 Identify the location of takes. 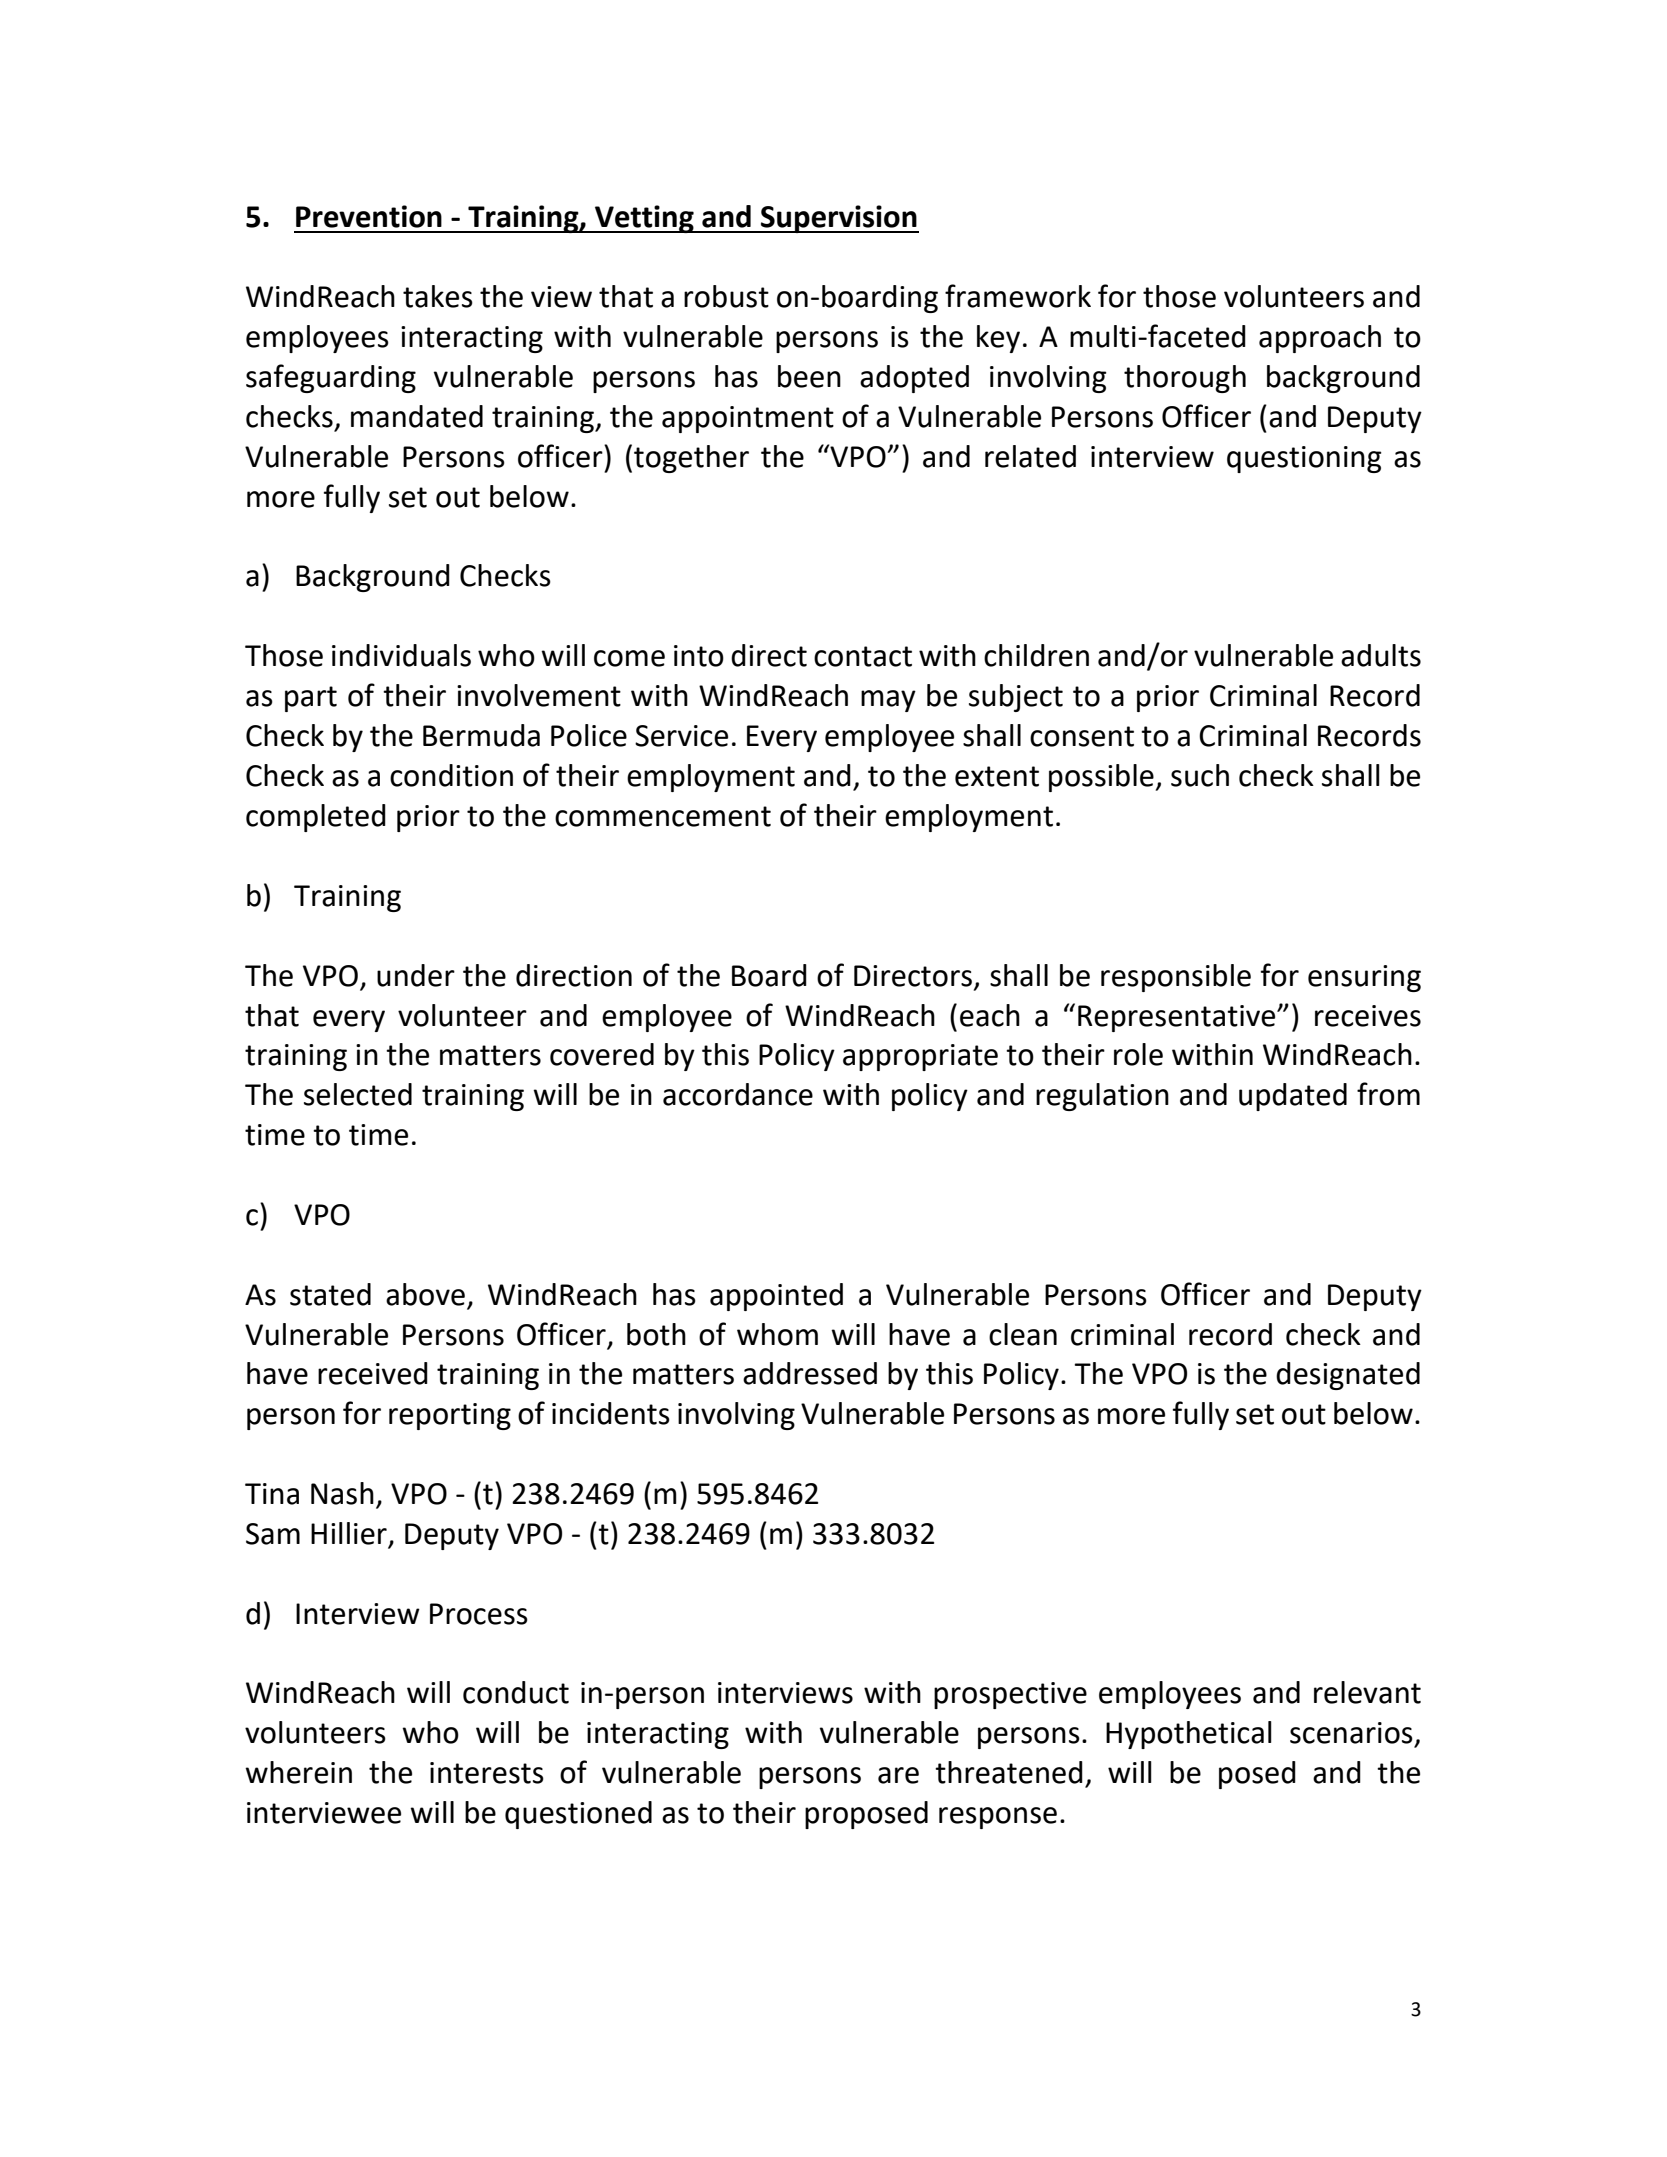
(438, 296).
